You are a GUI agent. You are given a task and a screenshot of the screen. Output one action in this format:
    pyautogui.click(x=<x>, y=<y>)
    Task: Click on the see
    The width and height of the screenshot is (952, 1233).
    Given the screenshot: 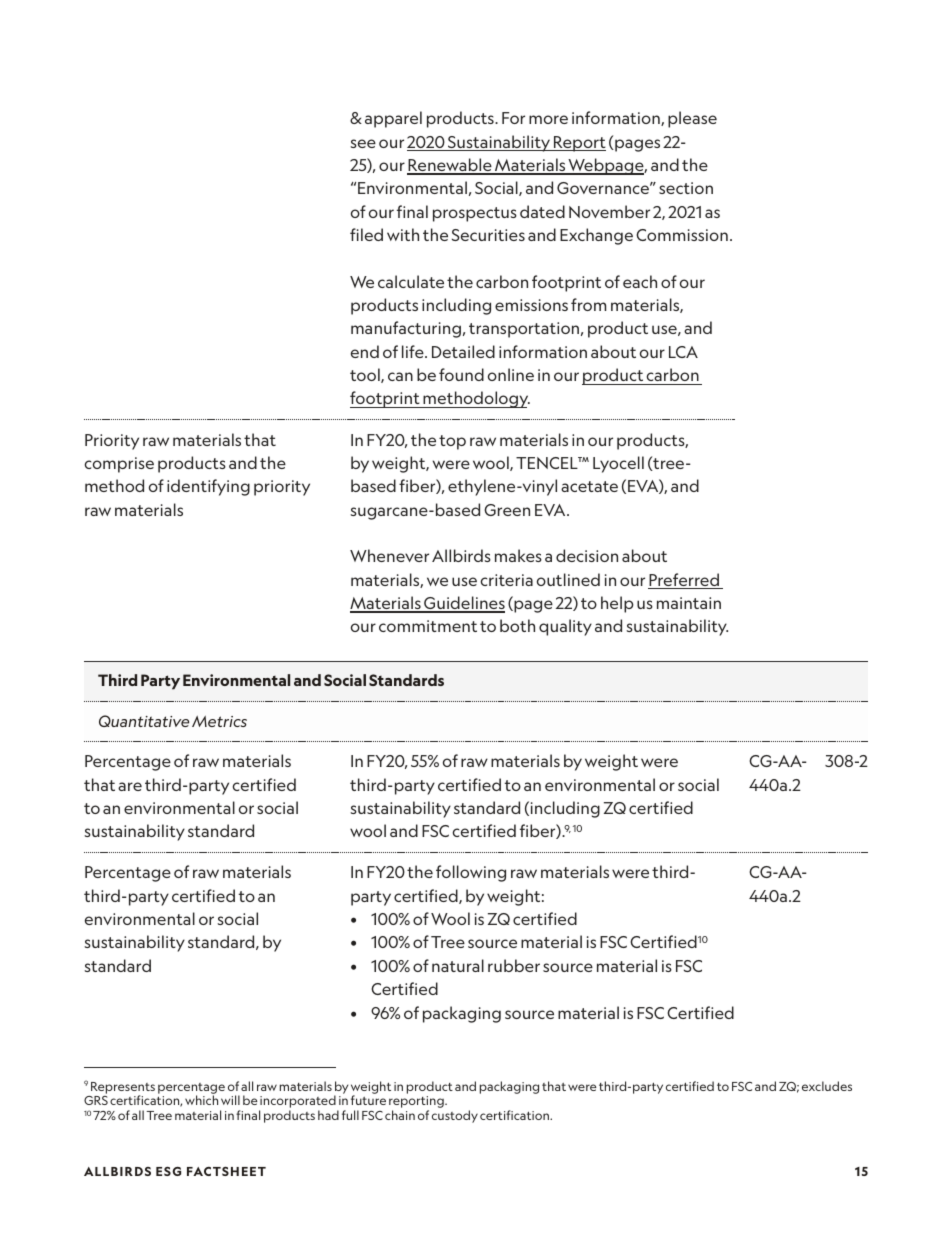 What is the action you would take?
    pyautogui.click(x=363, y=143)
